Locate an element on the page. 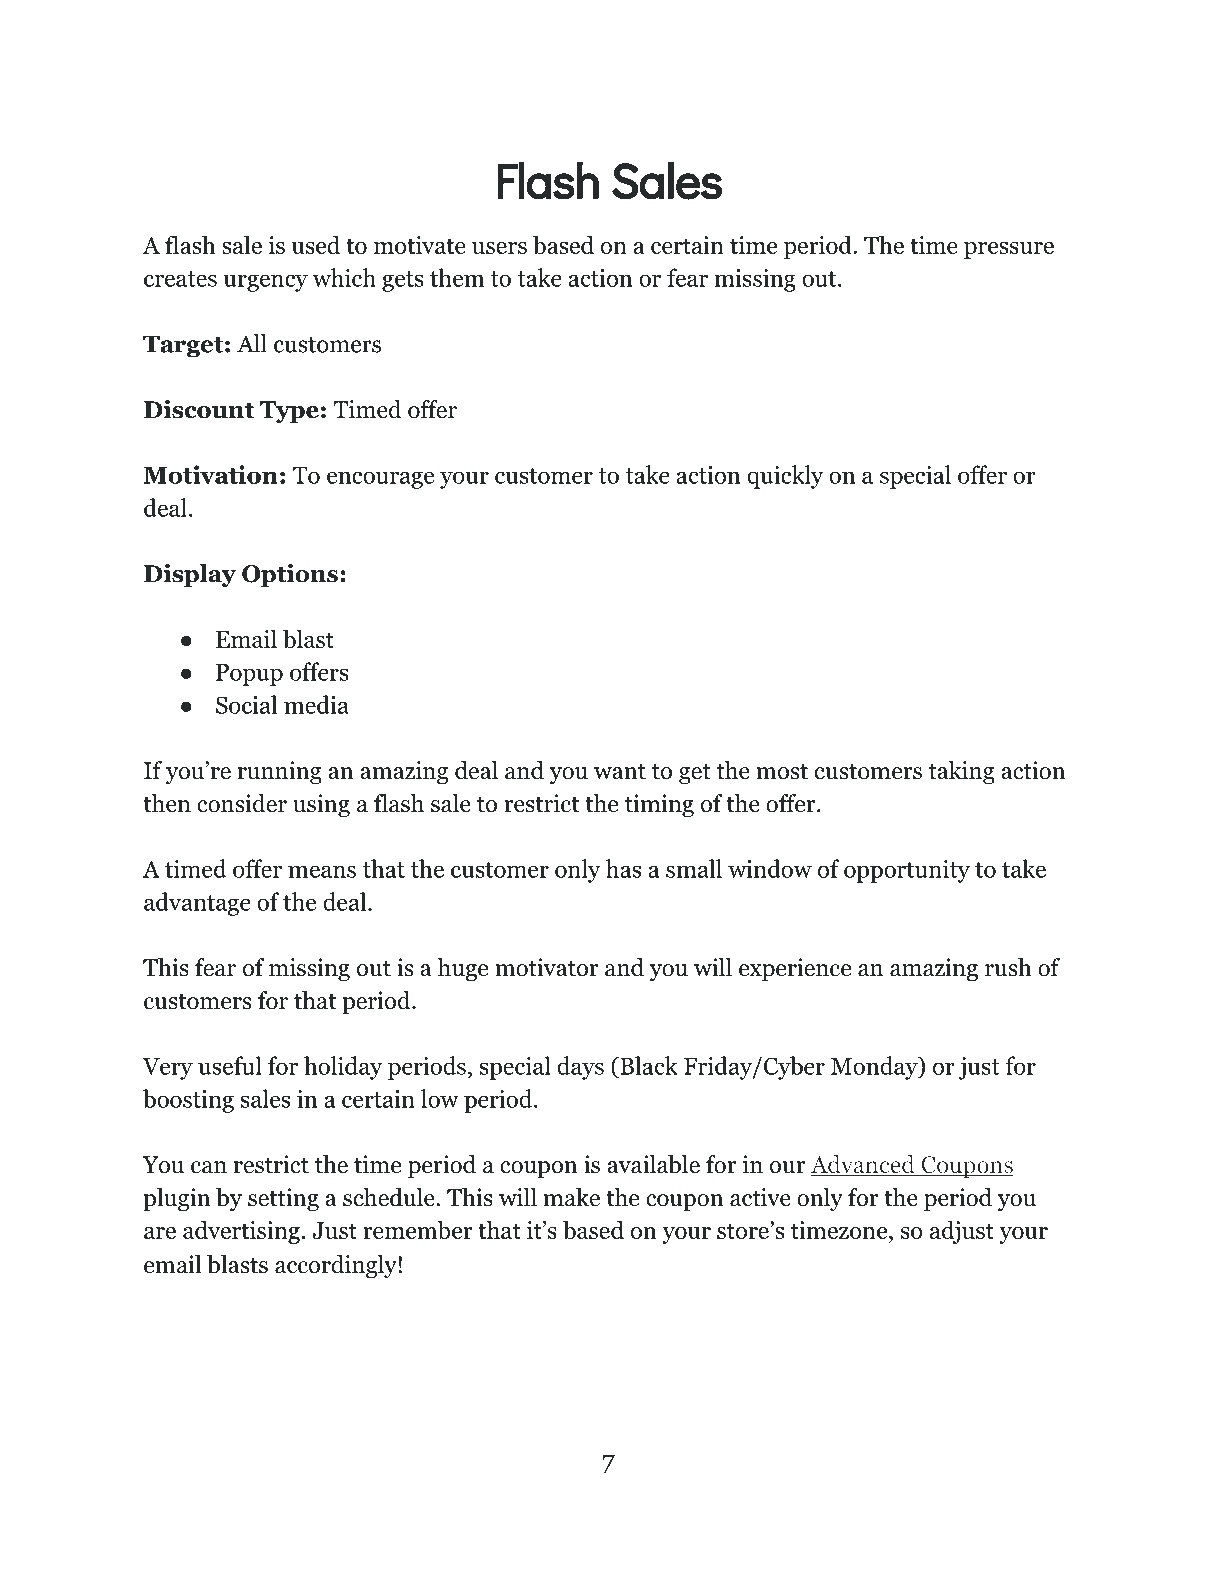  useful is located at coordinates (230, 1065).
